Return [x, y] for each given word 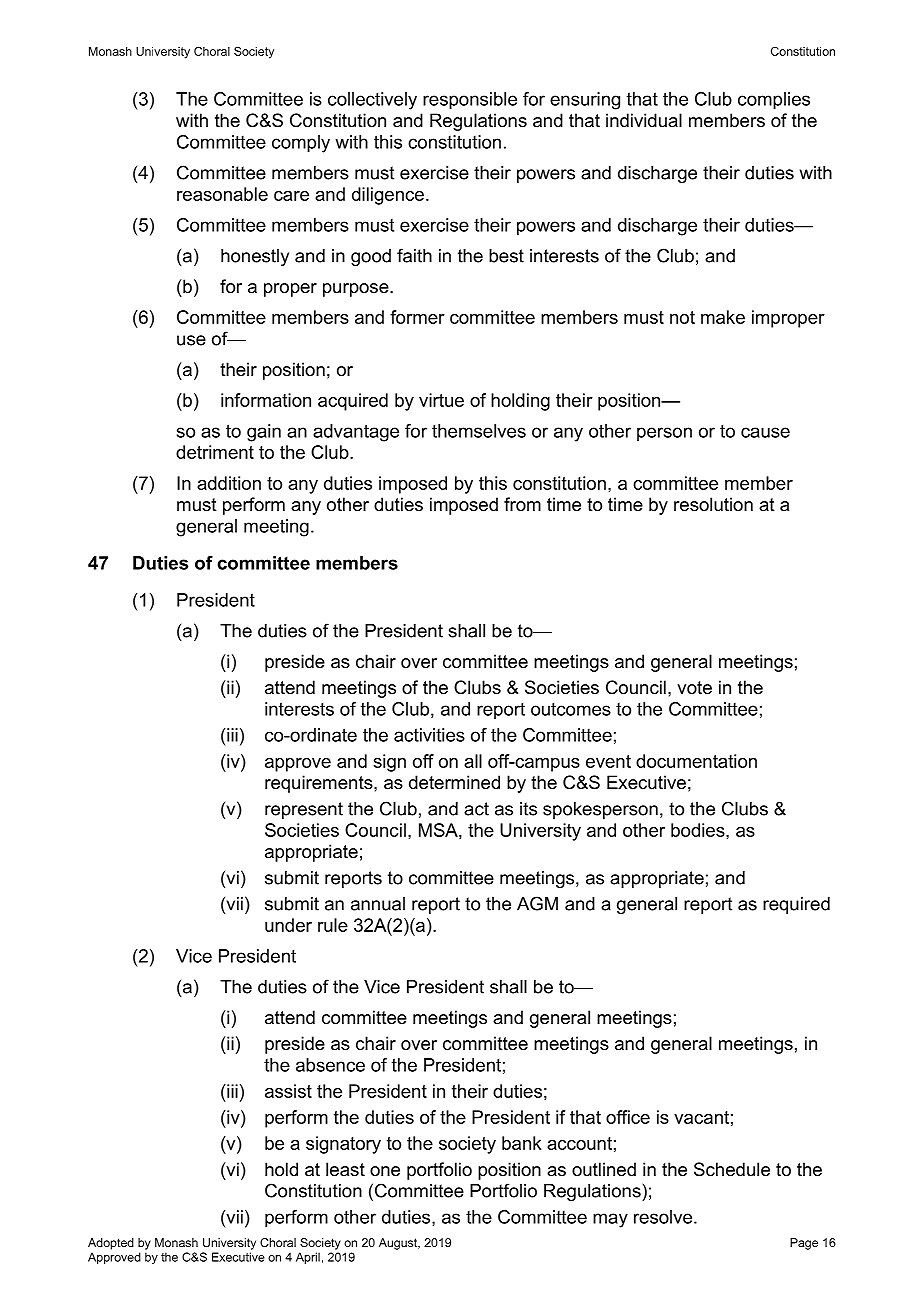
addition [229, 483]
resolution [713, 504]
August [399, 1244]
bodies [699, 830]
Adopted [111, 1244]
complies [774, 101]
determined [454, 782]
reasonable [222, 194]
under [288, 925]
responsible [470, 101]
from [522, 504]
